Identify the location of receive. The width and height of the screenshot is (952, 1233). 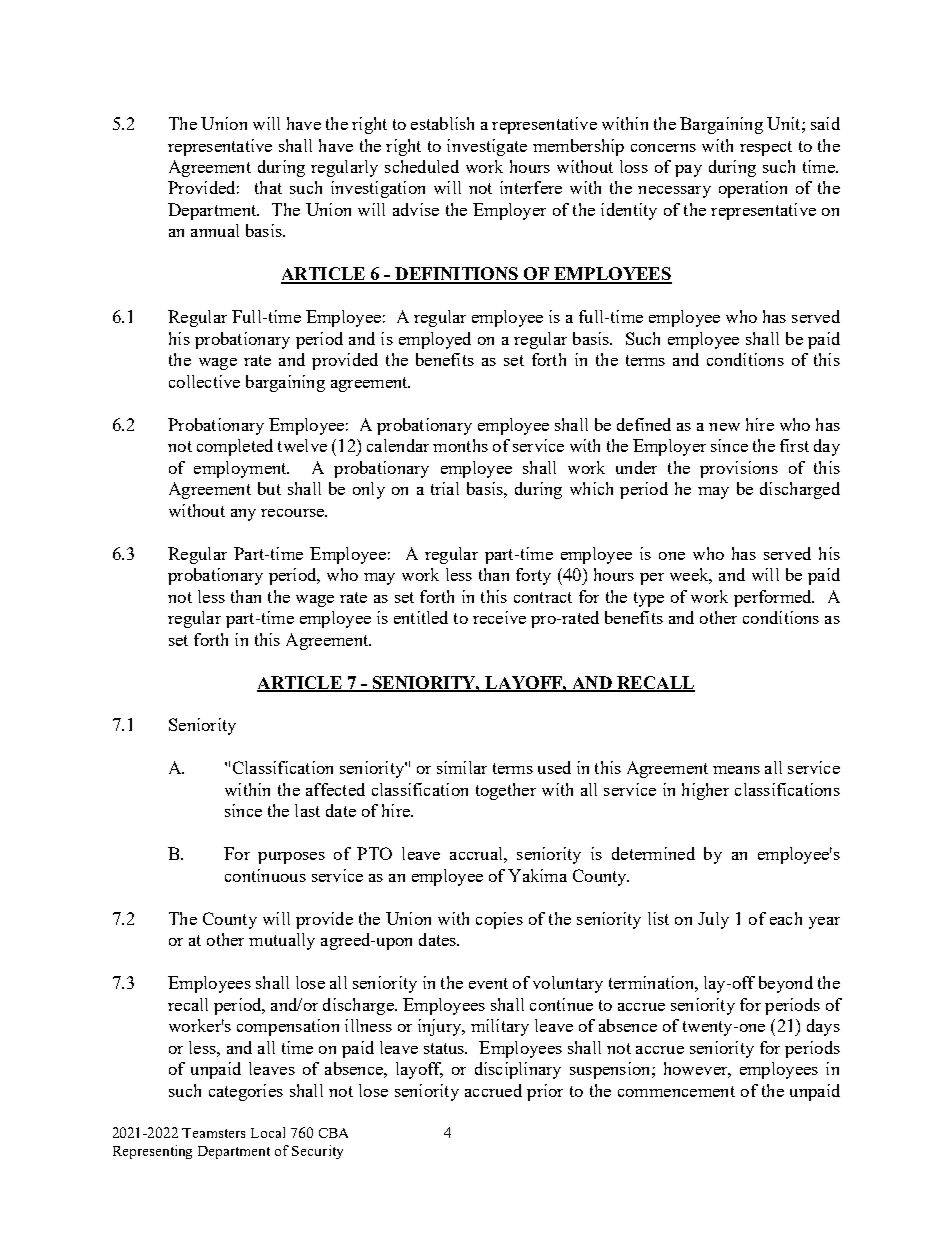
(499, 617).
